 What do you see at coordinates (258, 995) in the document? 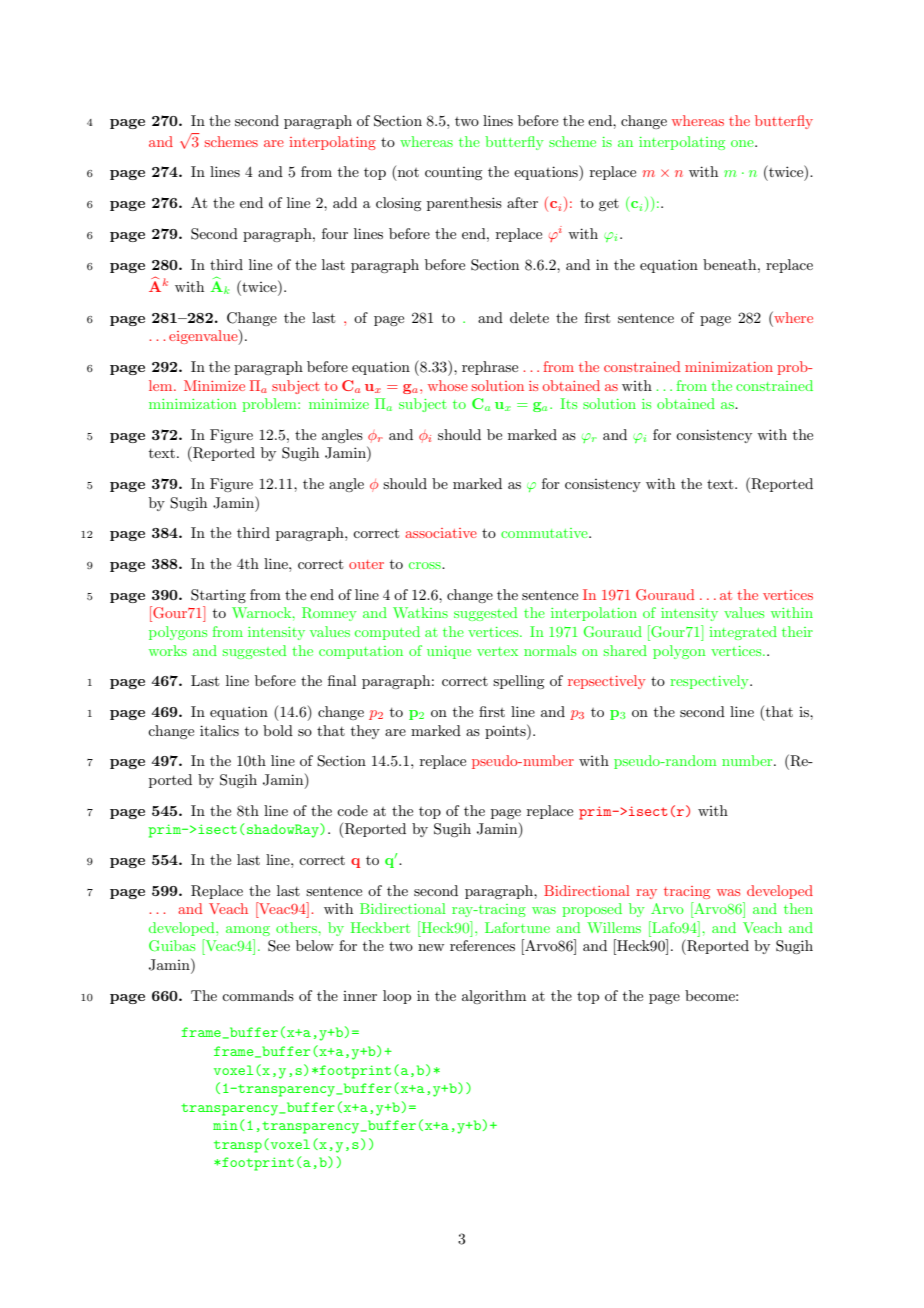
I see `commands` at bounding box center [258, 995].
